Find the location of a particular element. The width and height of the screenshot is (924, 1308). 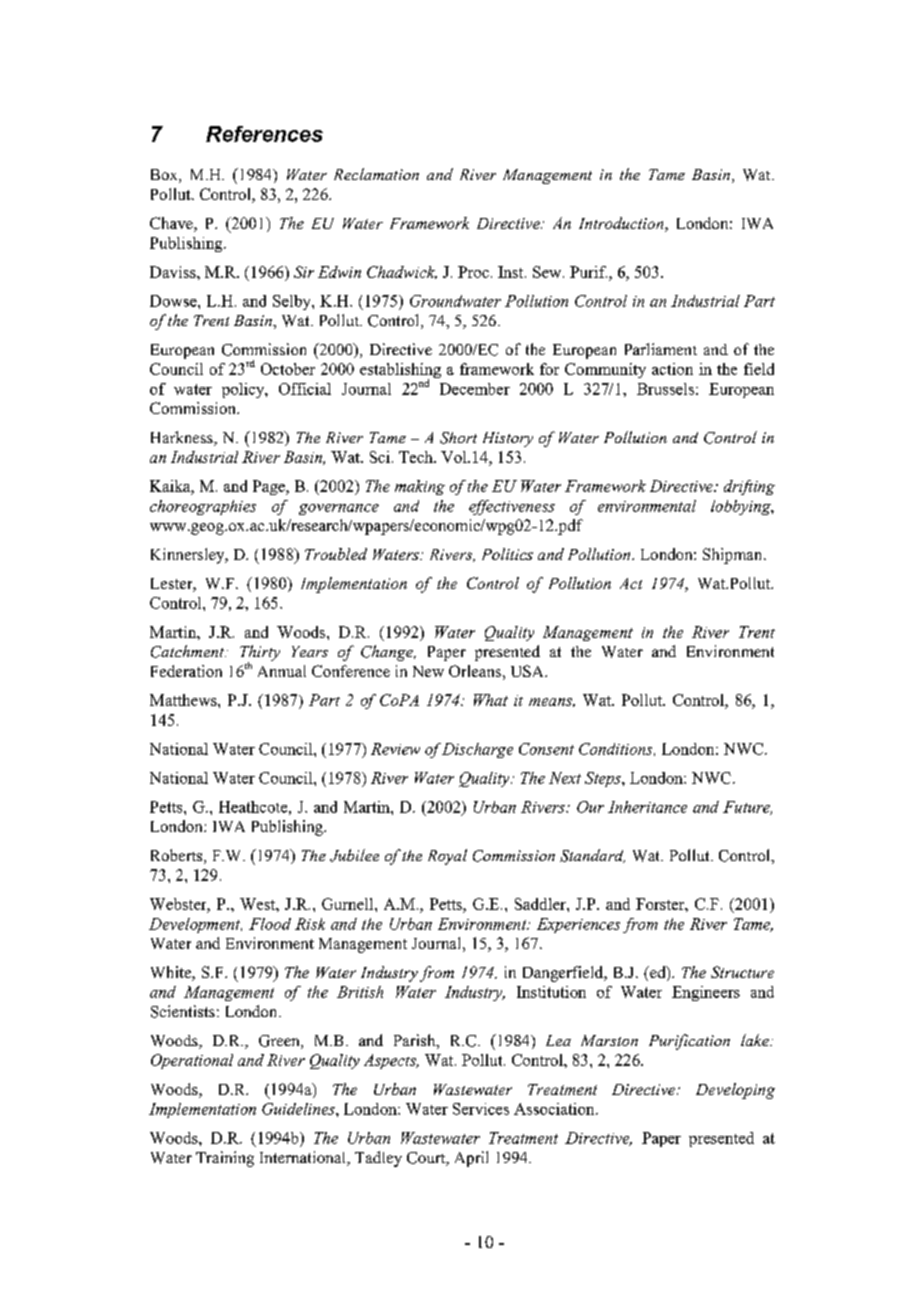

Reclamation is located at coordinates (376, 174).
